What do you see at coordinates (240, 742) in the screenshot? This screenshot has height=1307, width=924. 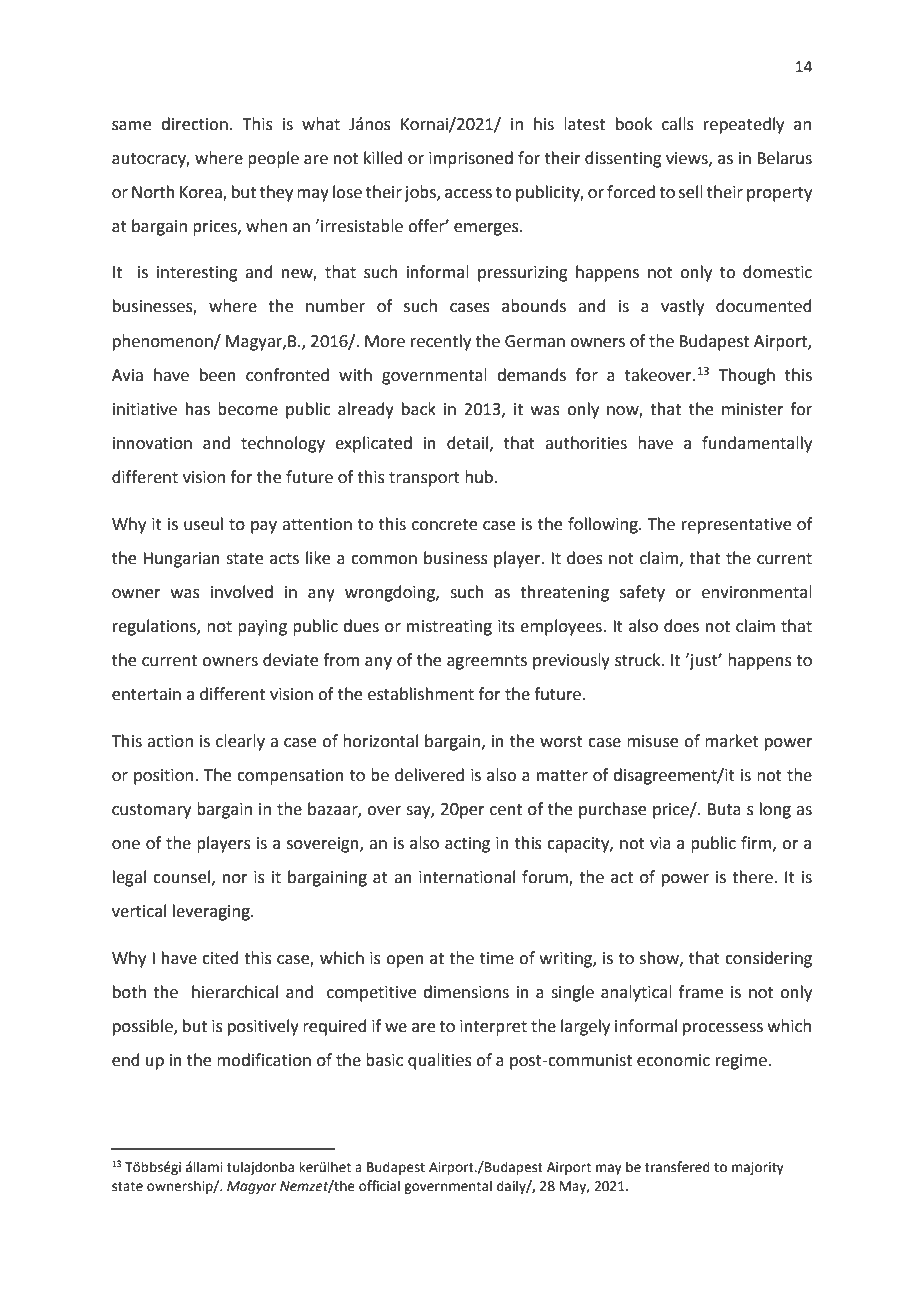 I see `clearly` at bounding box center [240, 742].
